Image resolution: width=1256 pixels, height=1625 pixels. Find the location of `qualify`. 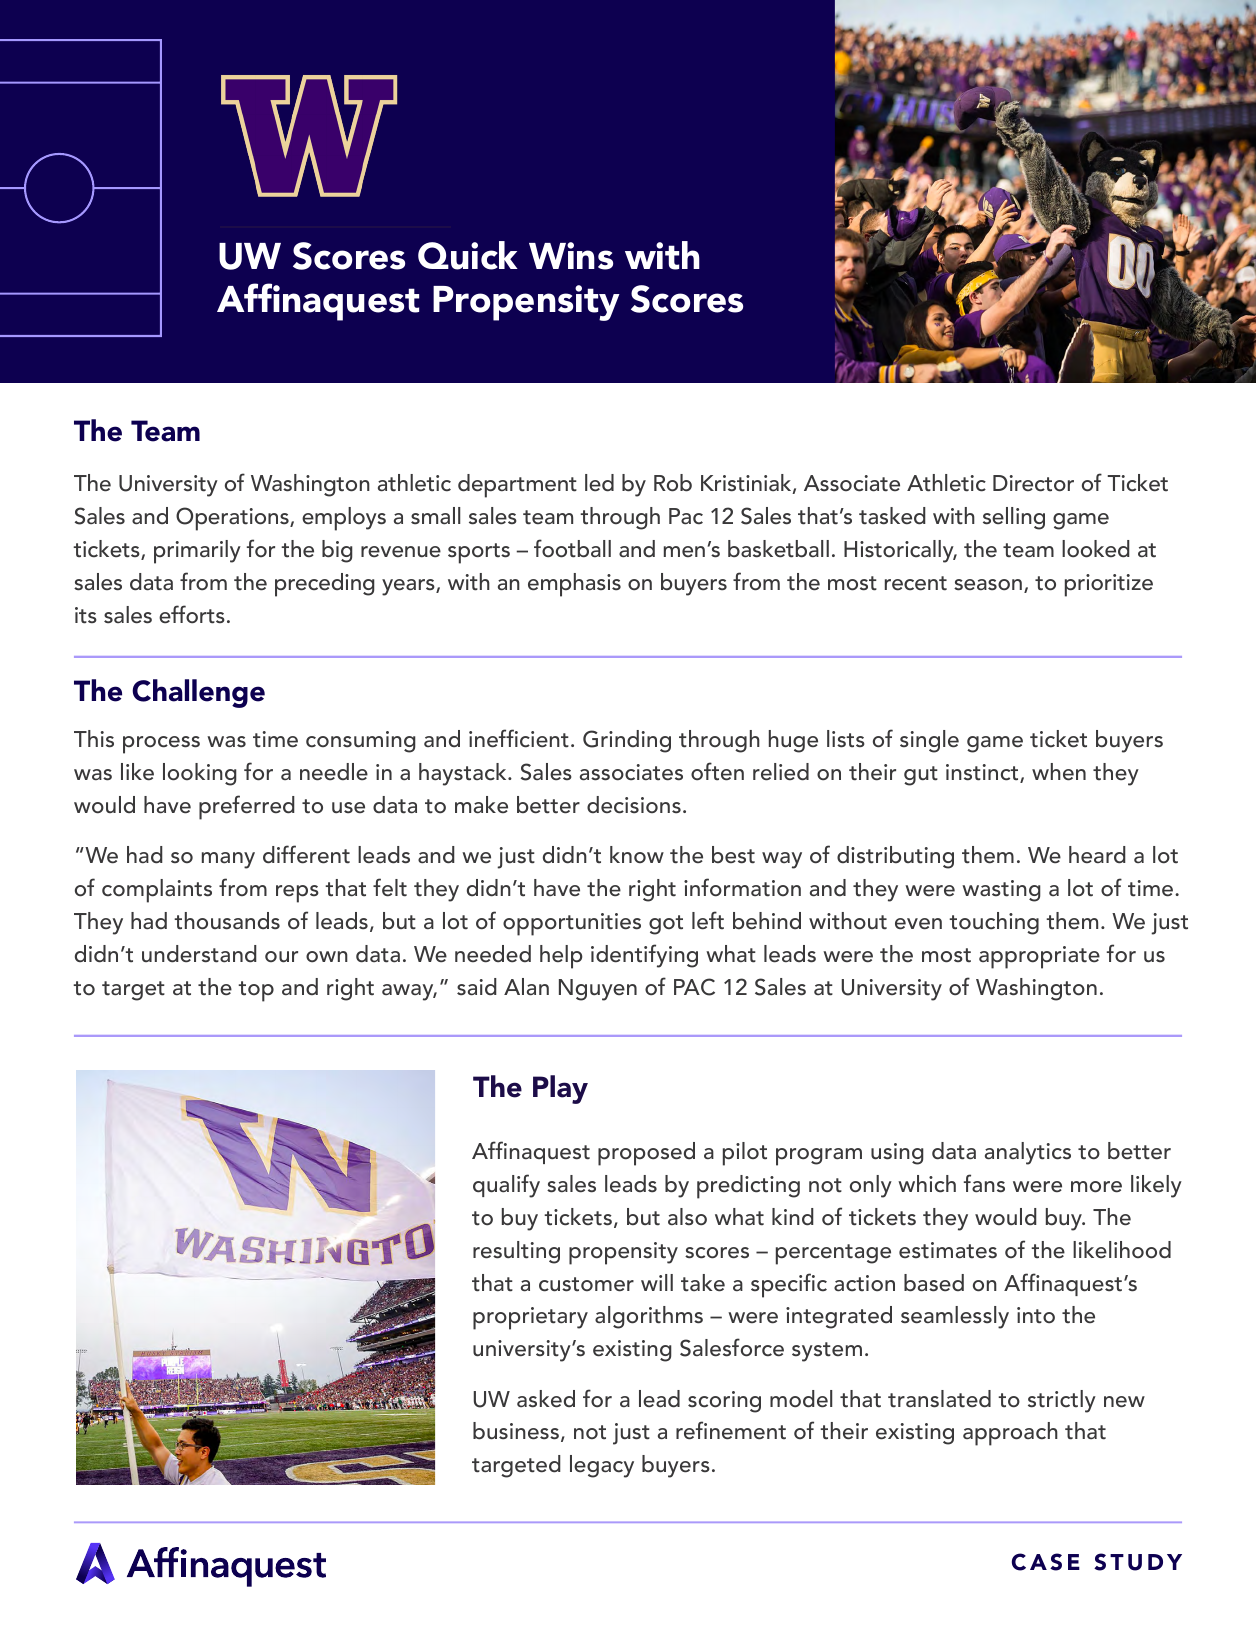

qualify is located at coordinates (506, 1186).
